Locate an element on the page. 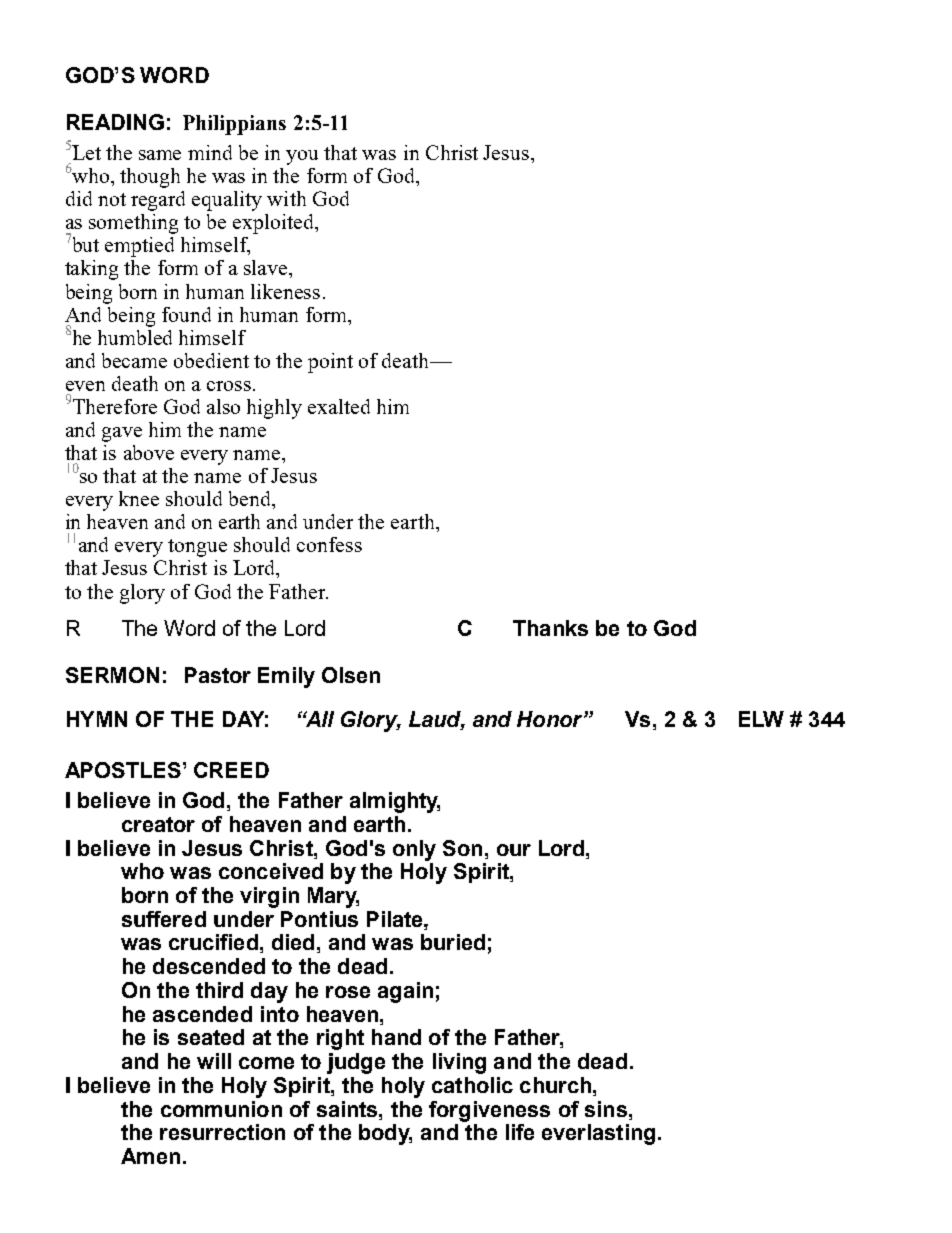 This page has height=1233, width=952. our is located at coordinates (514, 850).
